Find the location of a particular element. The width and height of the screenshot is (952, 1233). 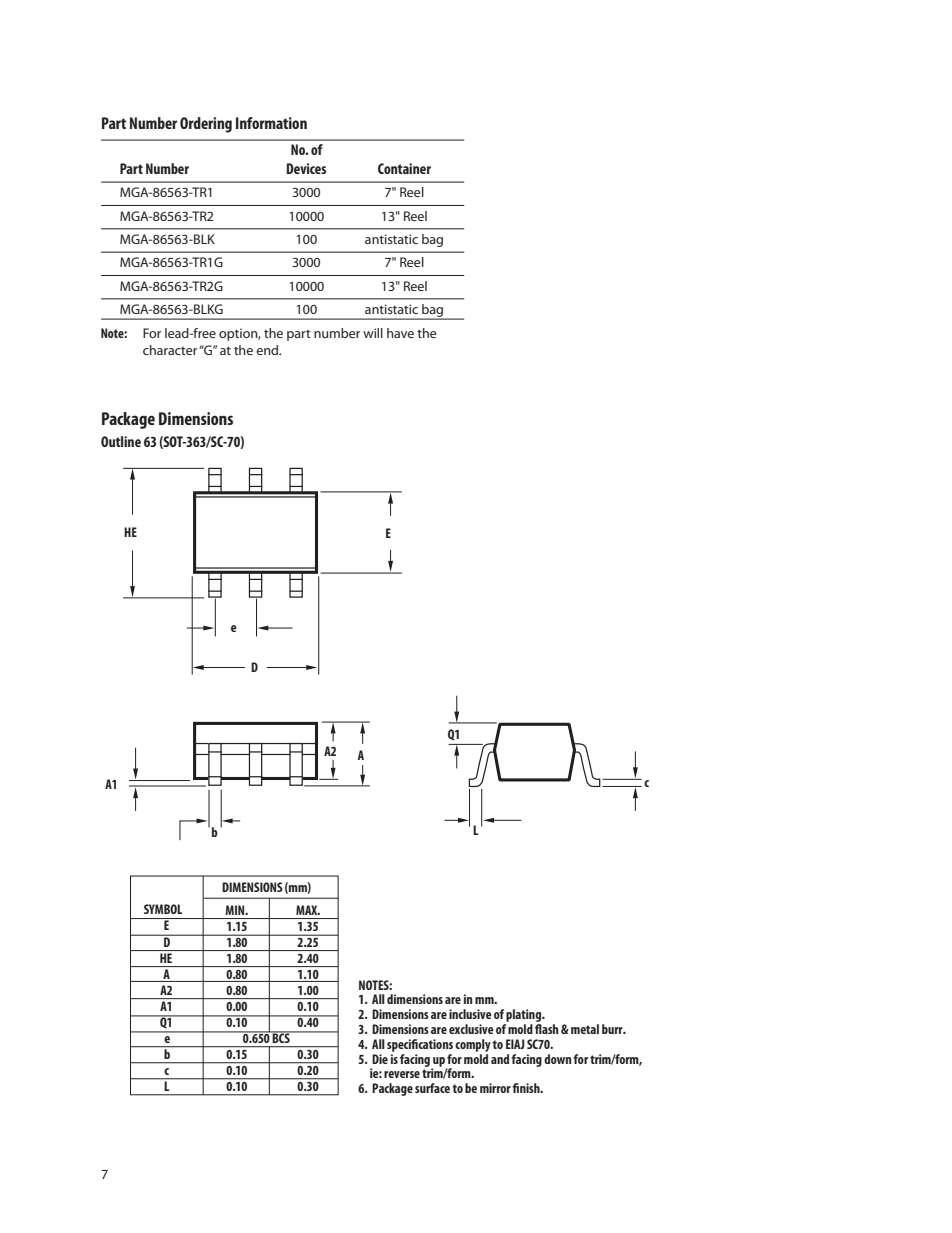

Die is located at coordinates (380, 1059).
